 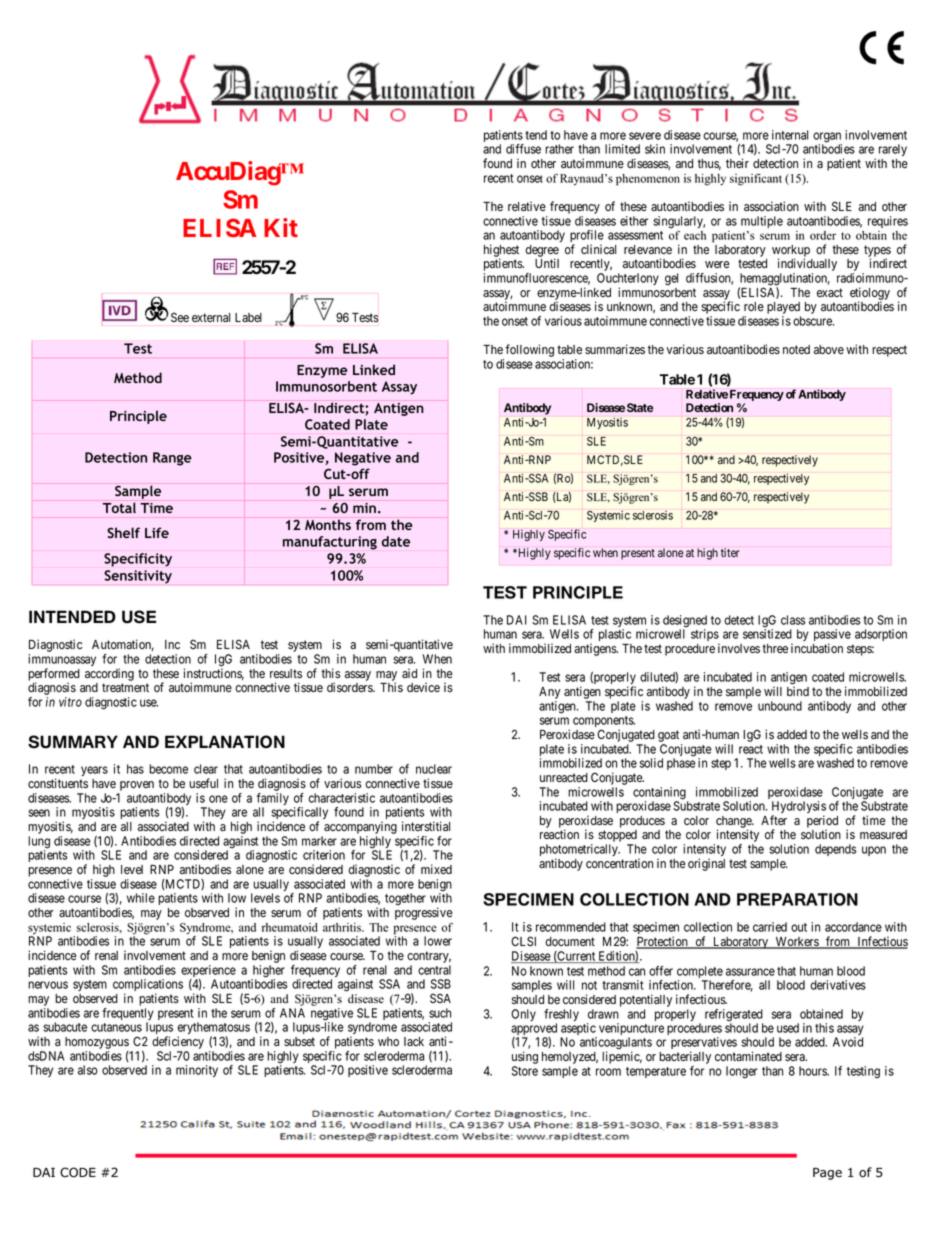 What do you see at coordinates (775, 648) in the screenshot?
I see `three` at bounding box center [775, 648].
